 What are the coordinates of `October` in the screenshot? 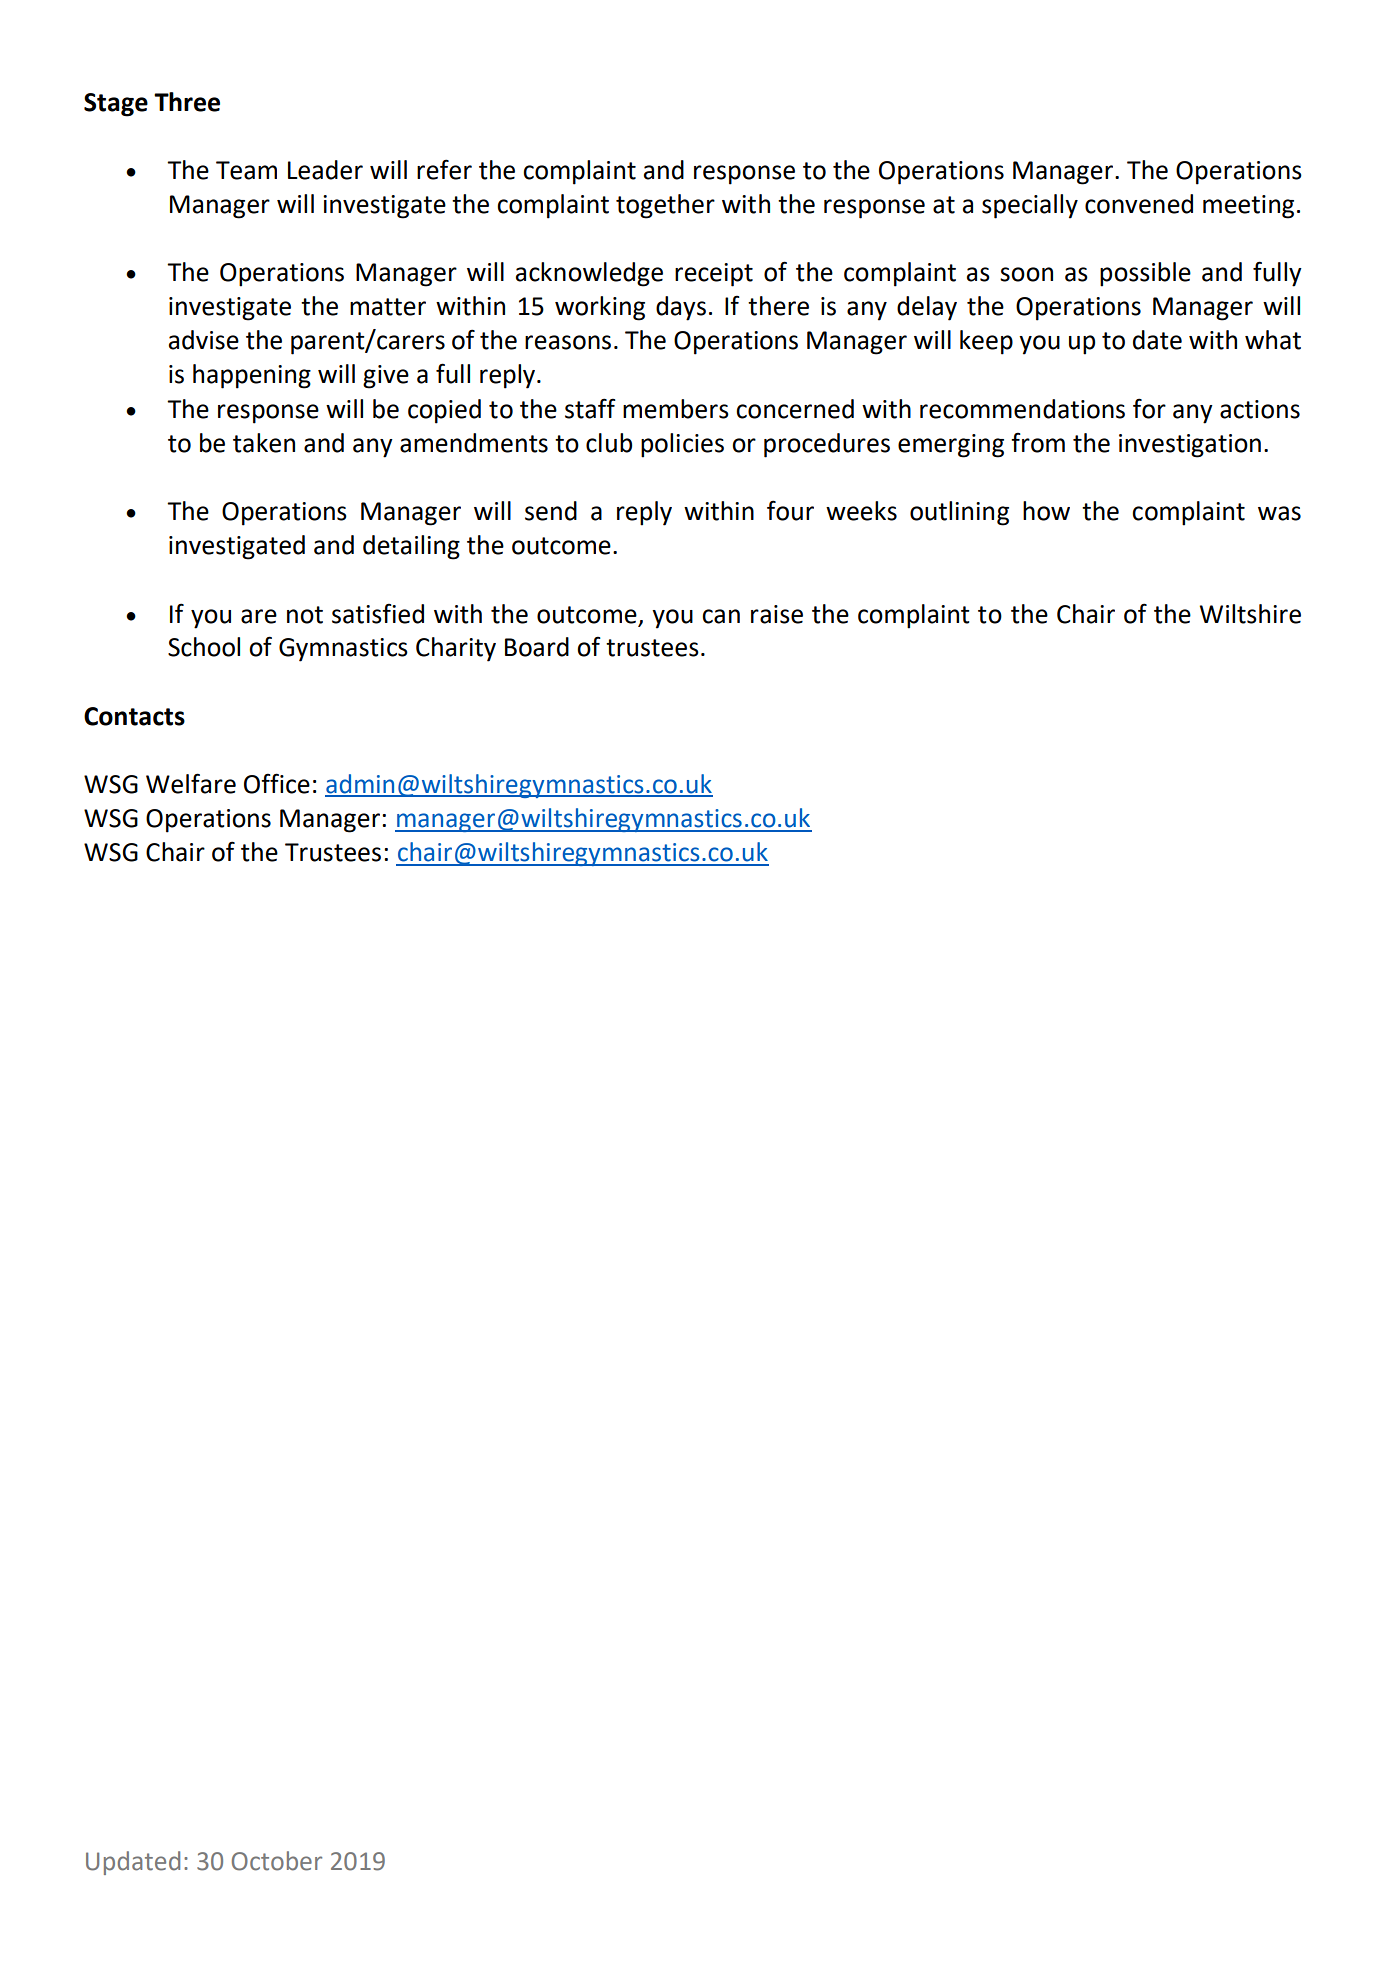 It's located at (277, 1861).
